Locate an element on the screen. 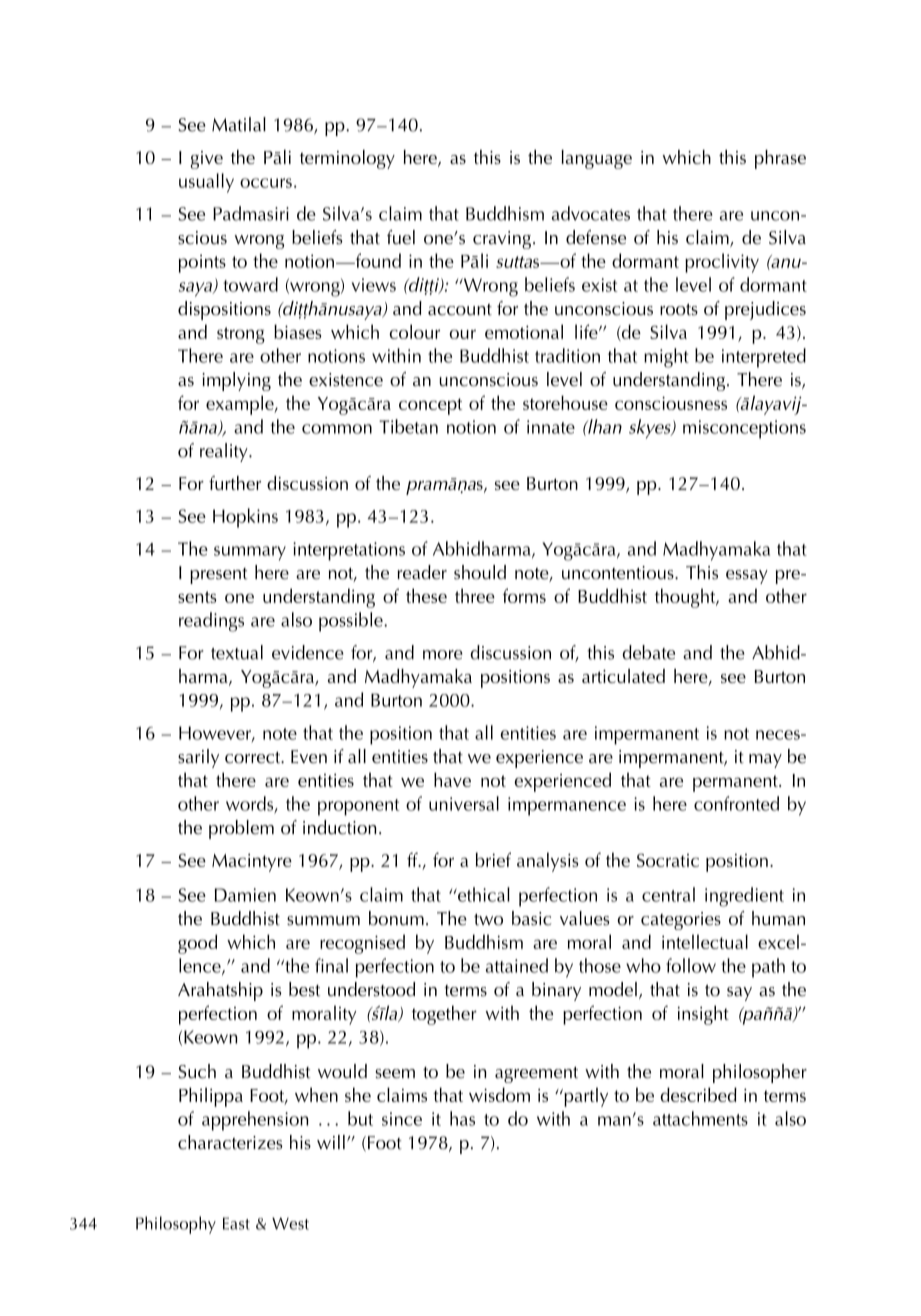 The height and width of the screenshot is (1316, 921). craving is located at coordinates (502, 240).
